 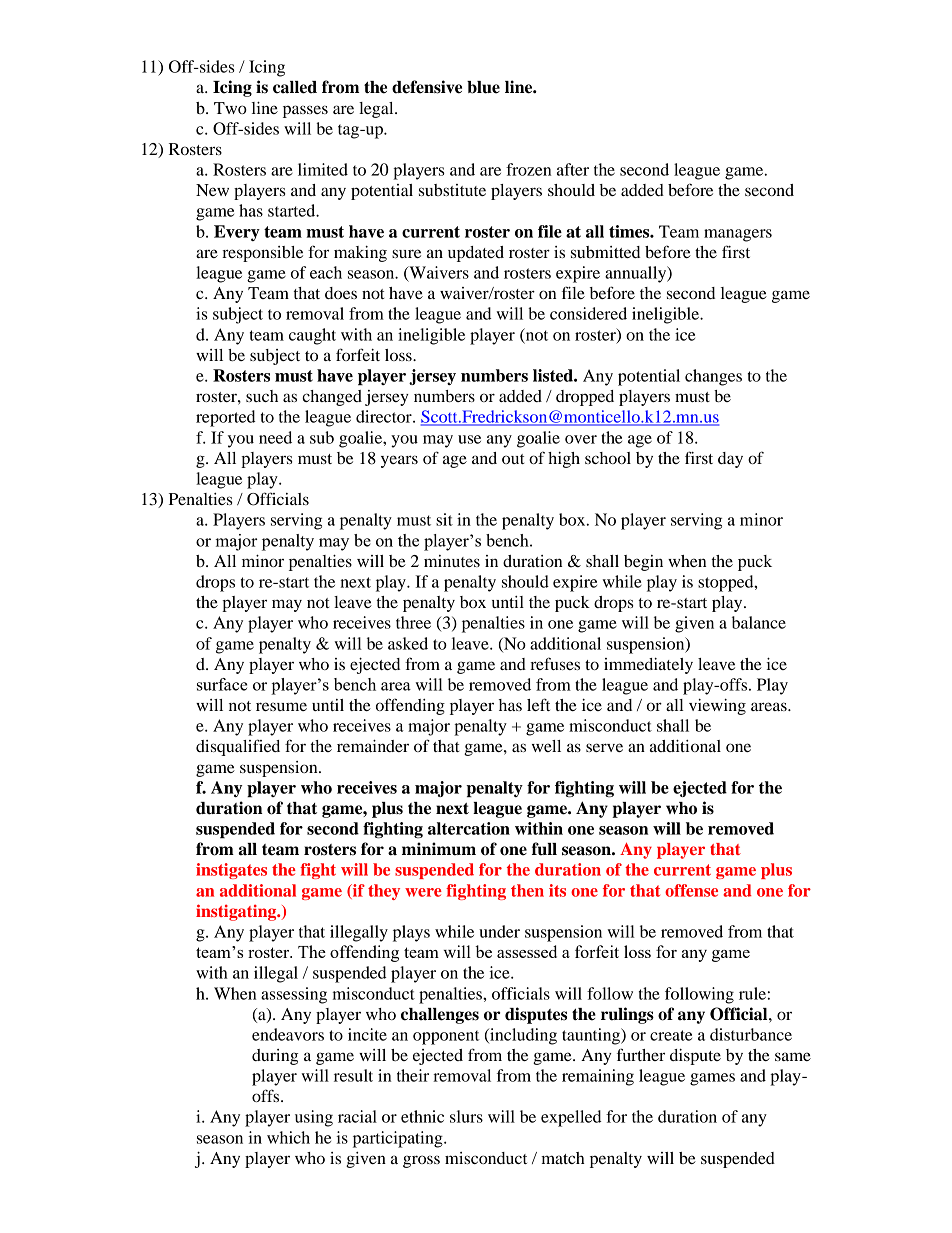 I want to click on dropped, so click(x=585, y=398).
